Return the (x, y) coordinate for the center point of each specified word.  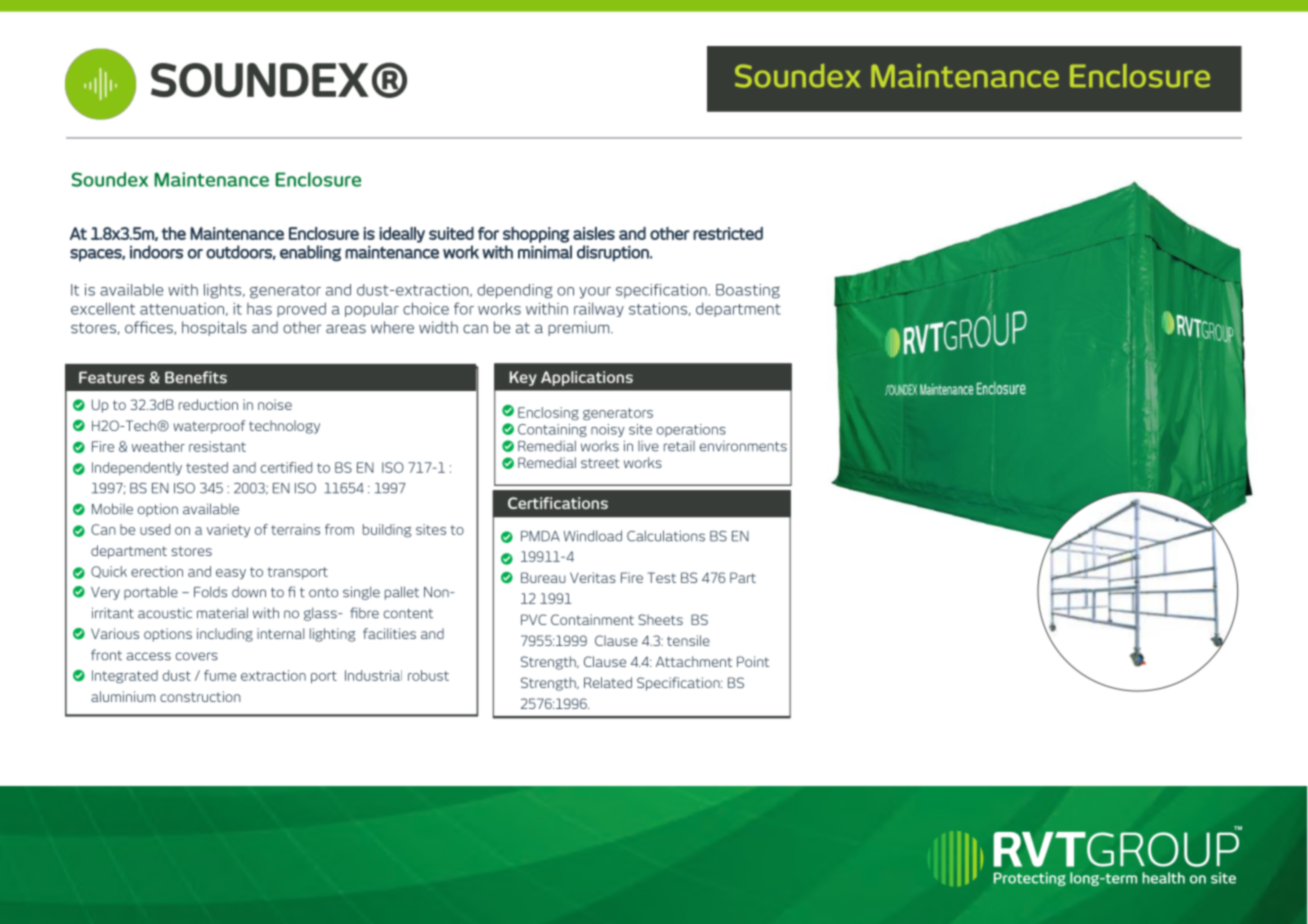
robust (428, 675)
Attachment (694, 661)
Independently (137, 468)
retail (679, 446)
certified (286, 467)
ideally (402, 235)
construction (200, 696)
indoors (156, 252)
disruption (614, 253)
